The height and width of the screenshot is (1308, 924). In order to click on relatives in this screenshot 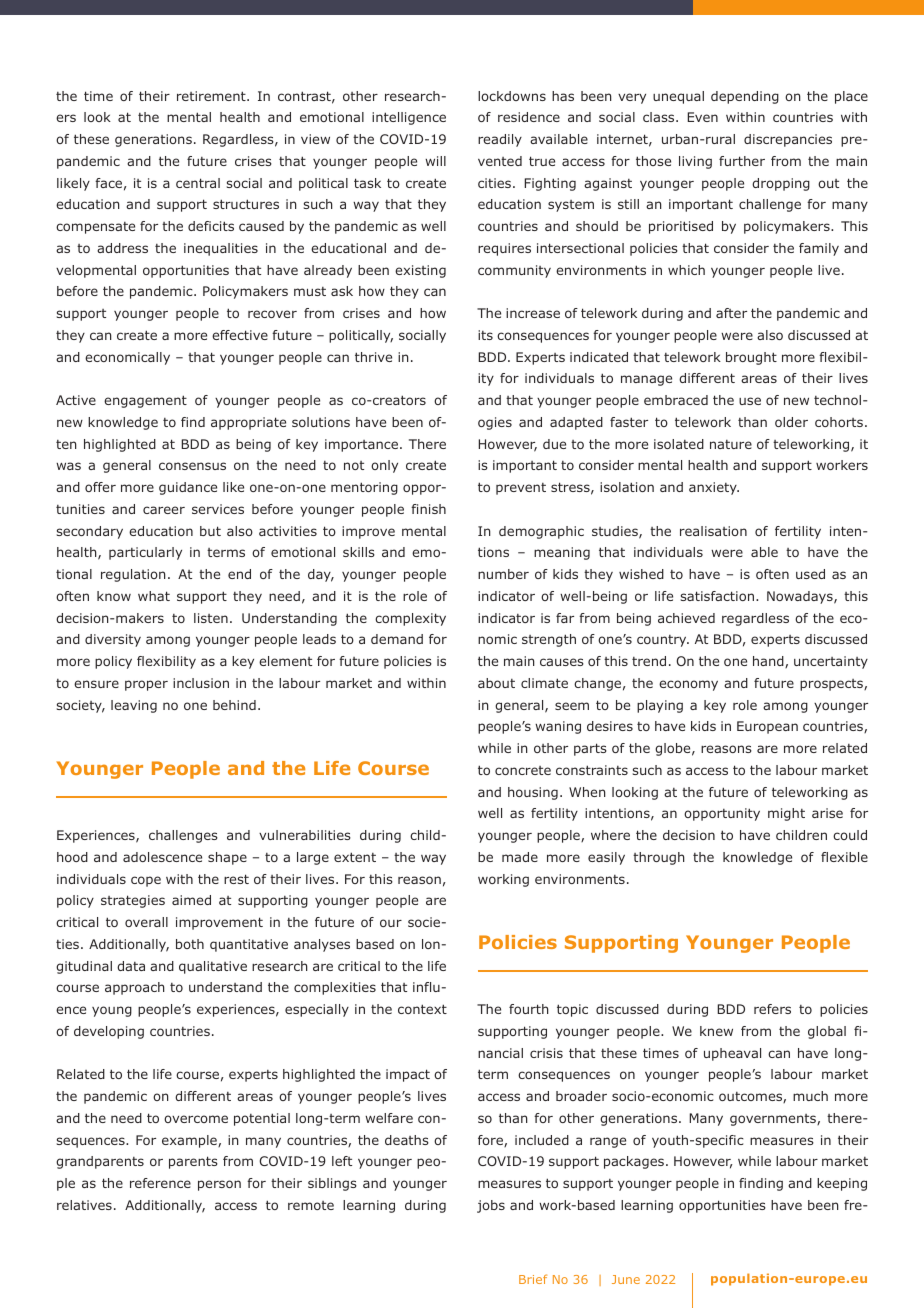, I will do `click(84, 1205)`.
